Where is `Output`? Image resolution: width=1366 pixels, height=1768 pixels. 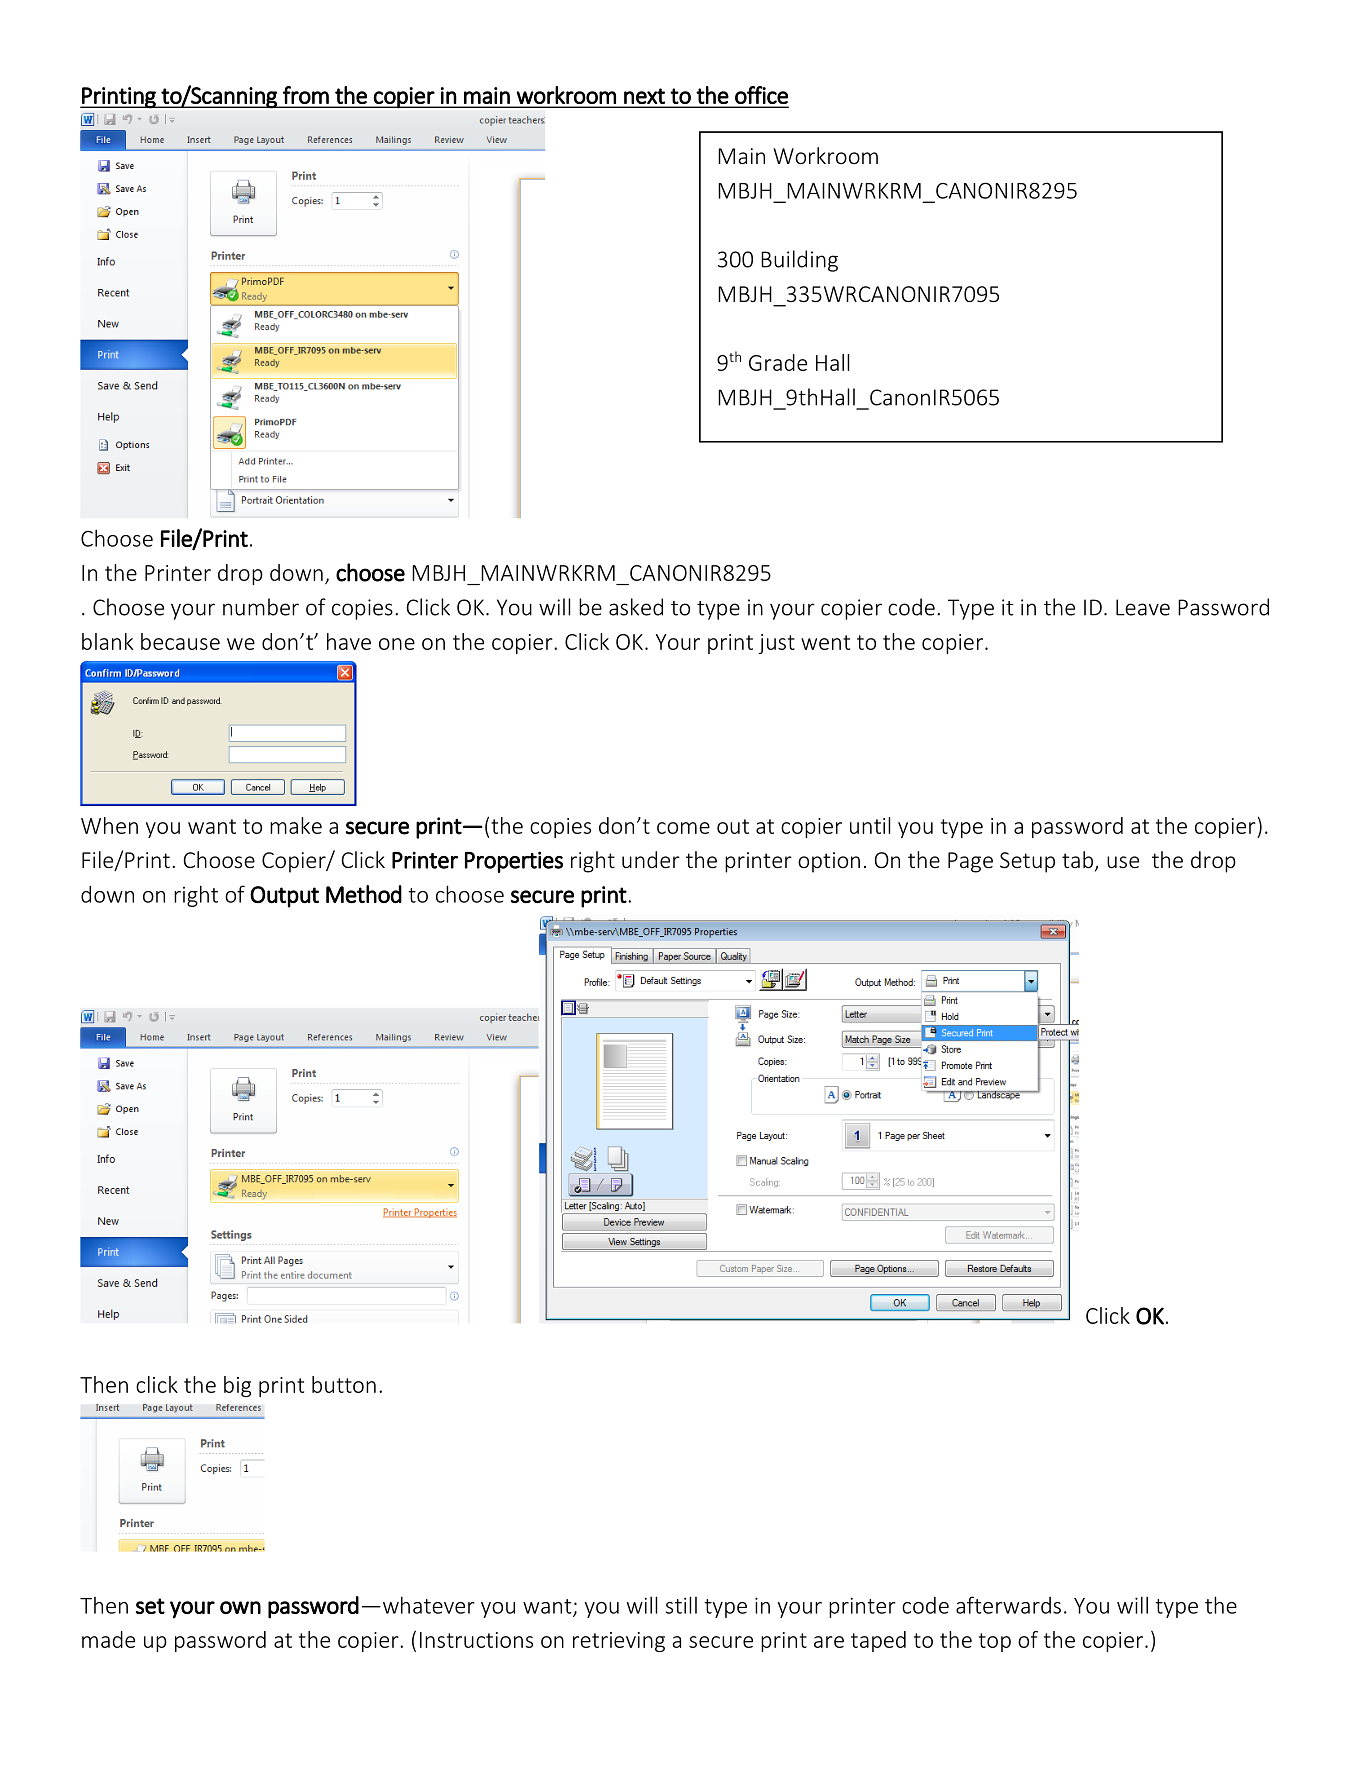
Output is located at coordinates (284, 897).
